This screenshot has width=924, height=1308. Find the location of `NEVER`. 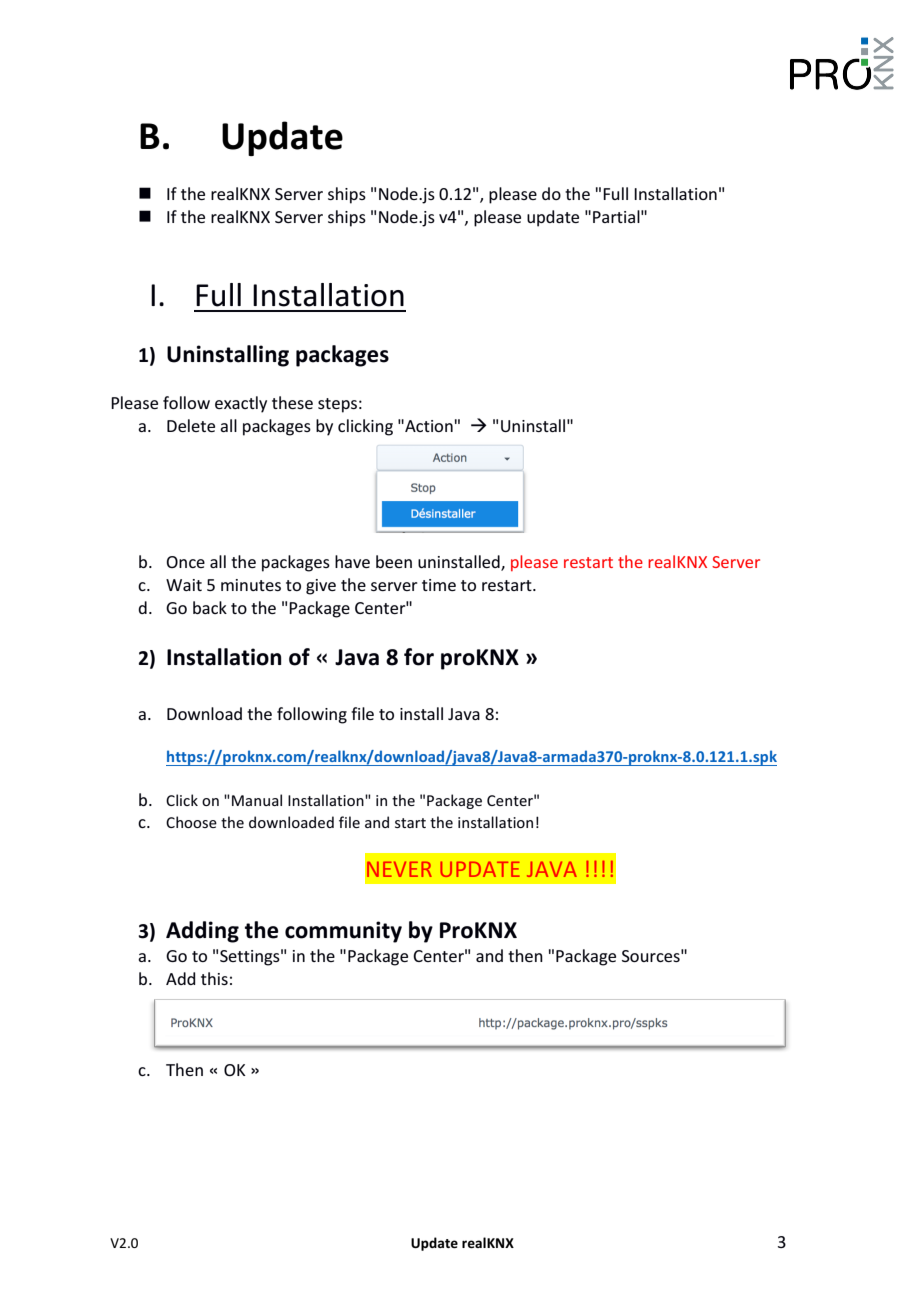

NEVER is located at coordinates (399, 869).
